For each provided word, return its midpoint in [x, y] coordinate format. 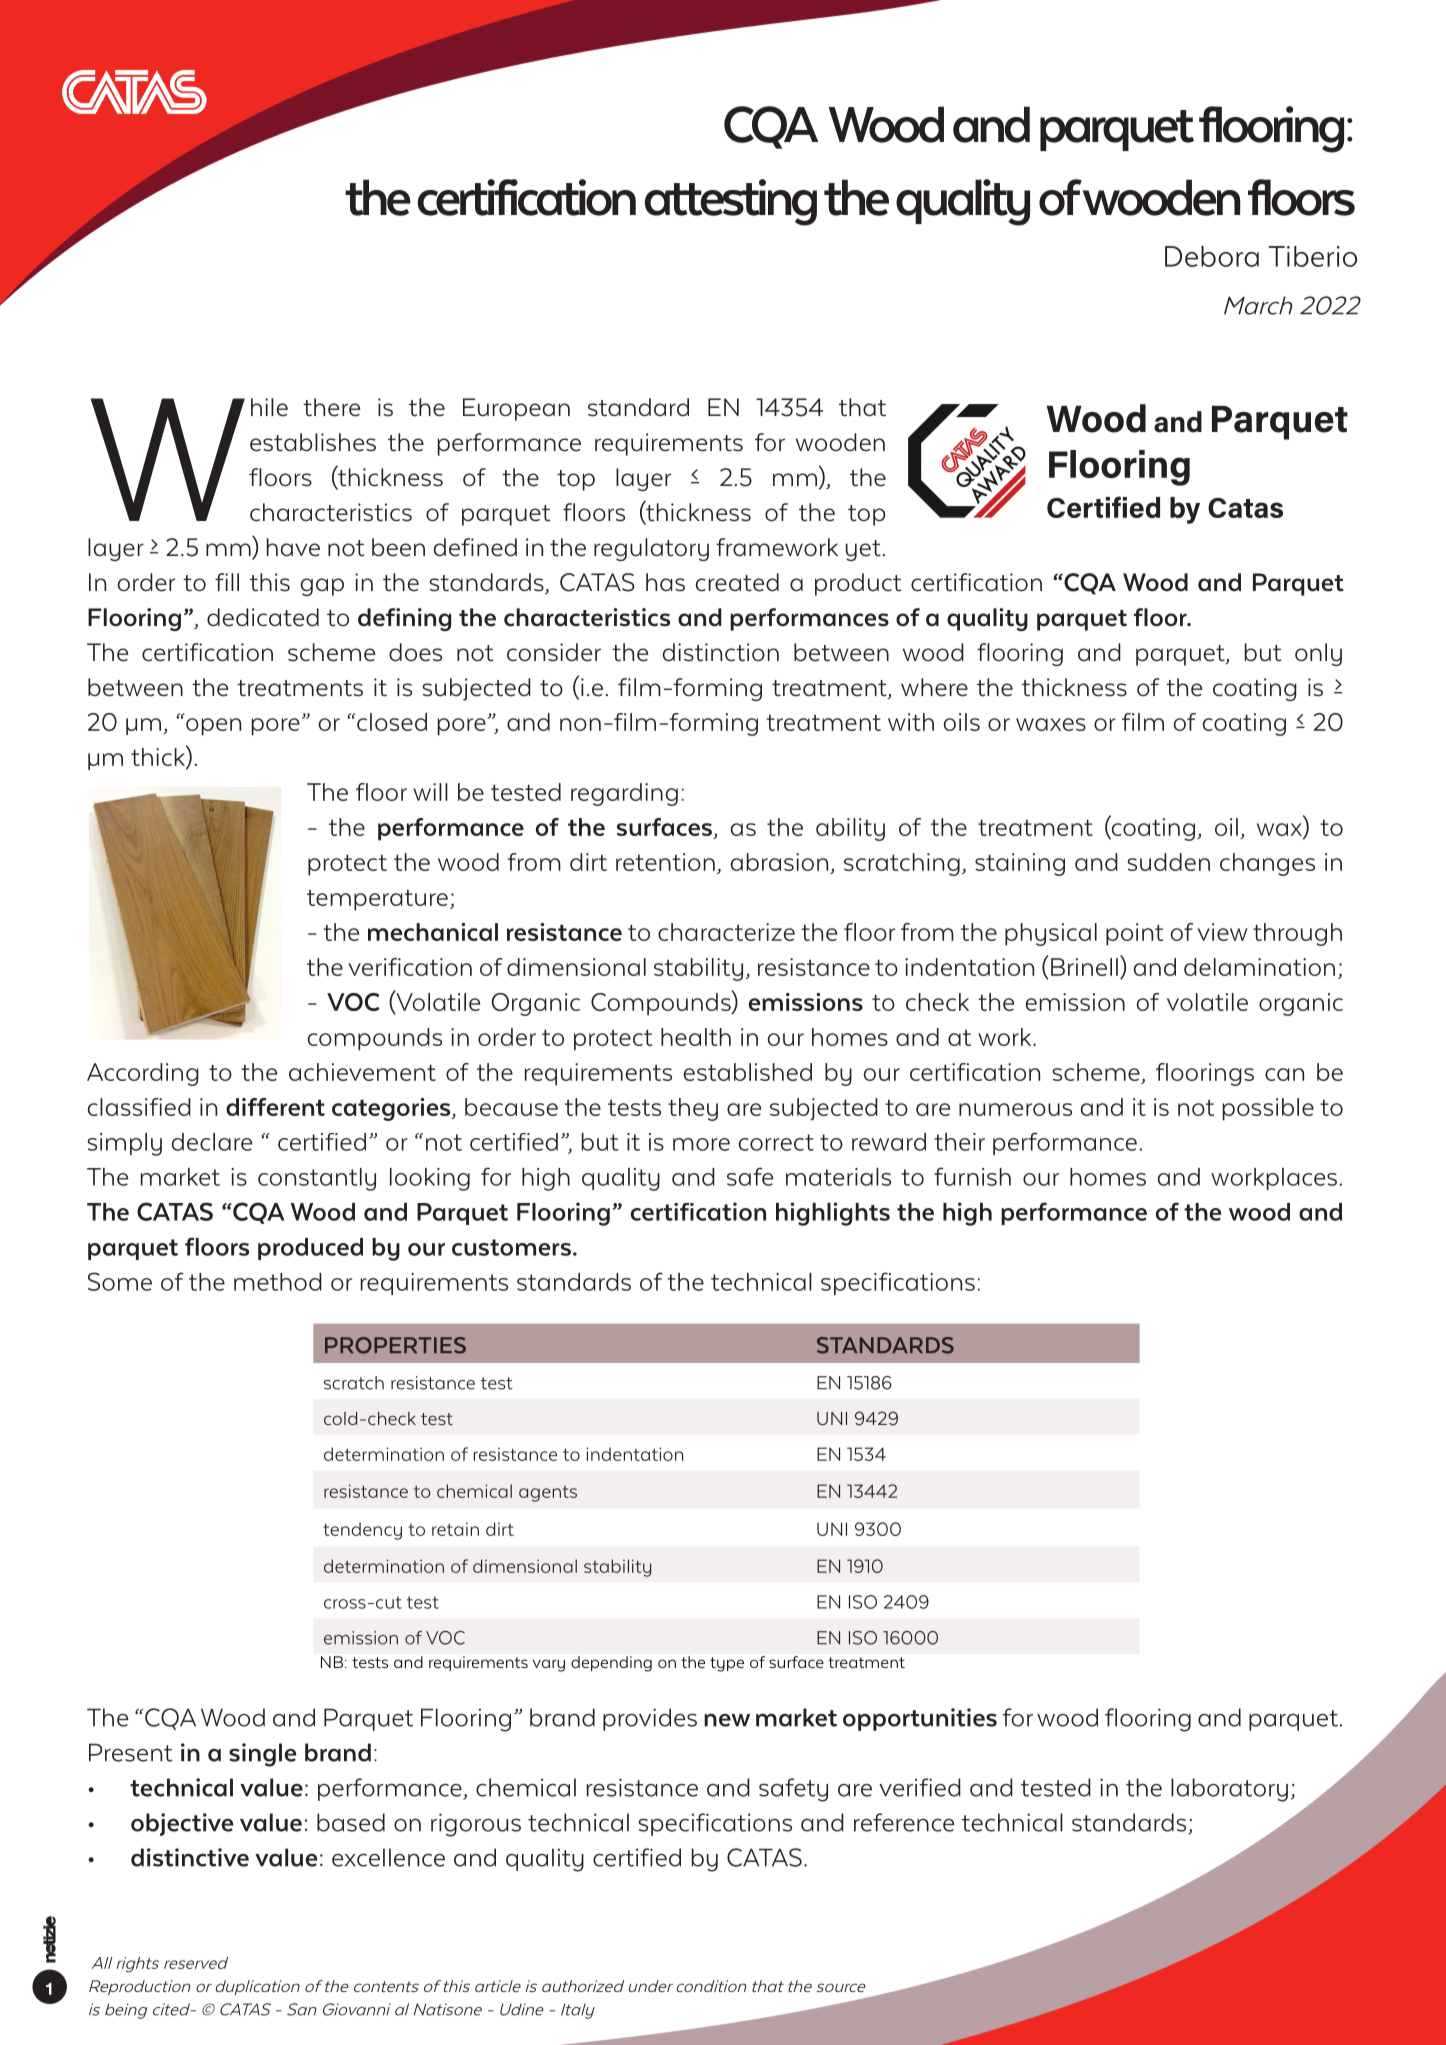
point [1134, 934]
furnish [972, 1176]
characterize [726, 932]
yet [863, 550]
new [727, 1720]
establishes [313, 442]
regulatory [651, 549]
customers [511, 1247]
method [278, 1282]
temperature [377, 900]
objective [182, 1824]
